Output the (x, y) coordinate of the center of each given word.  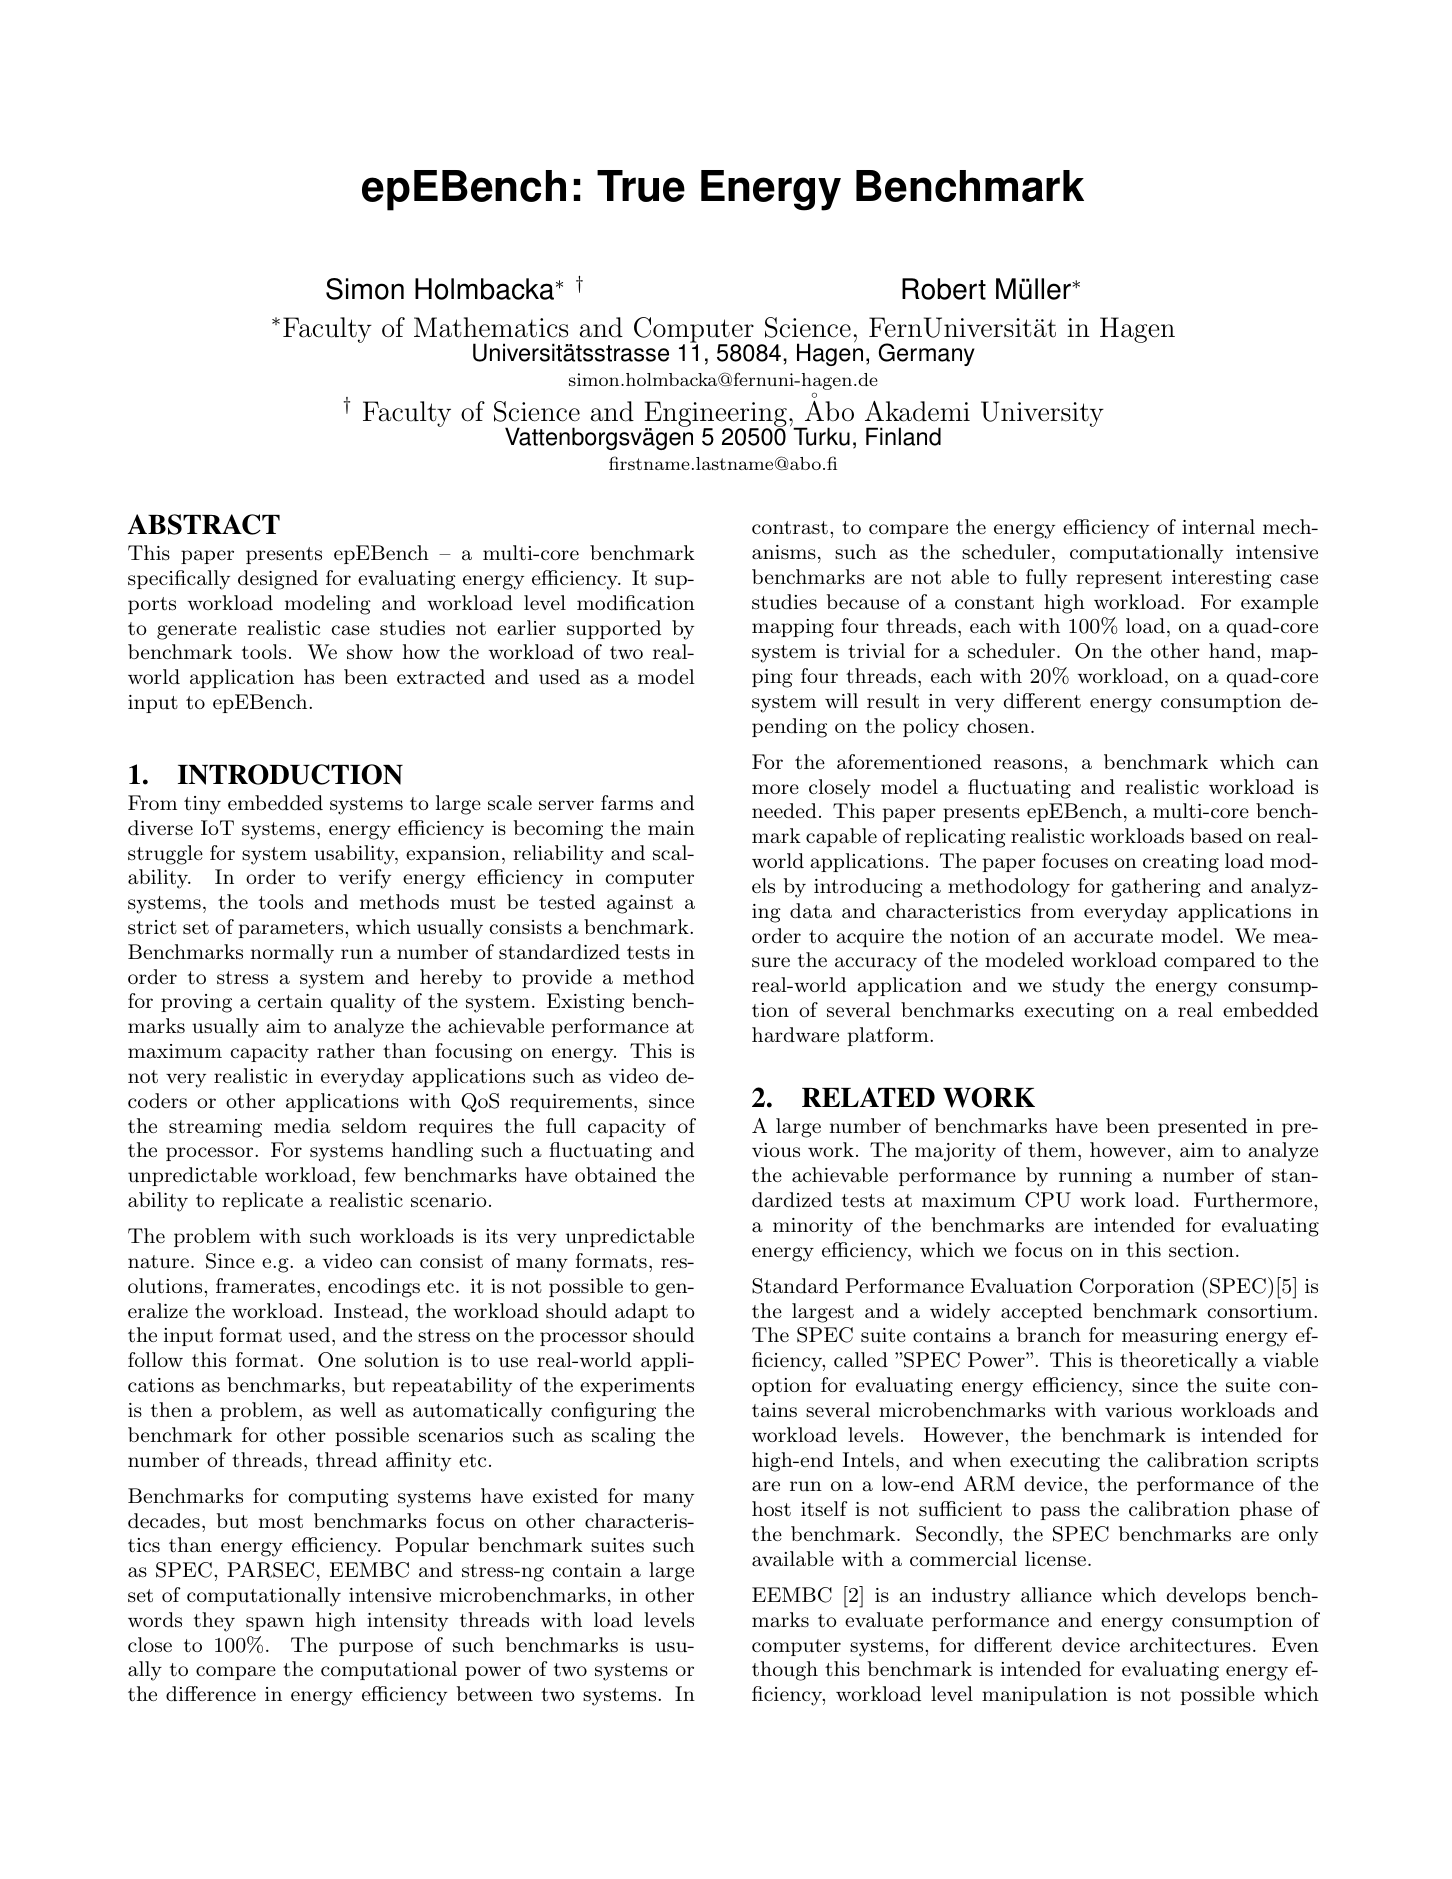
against (640, 904)
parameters (290, 929)
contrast (790, 527)
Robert (944, 289)
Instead (368, 1311)
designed (278, 580)
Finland (903, 436)
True (641, 186)
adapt (641, 1312)
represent (1119, 579)
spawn (275, 1624)
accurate (1113, 937)
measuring (1170, 1337)
